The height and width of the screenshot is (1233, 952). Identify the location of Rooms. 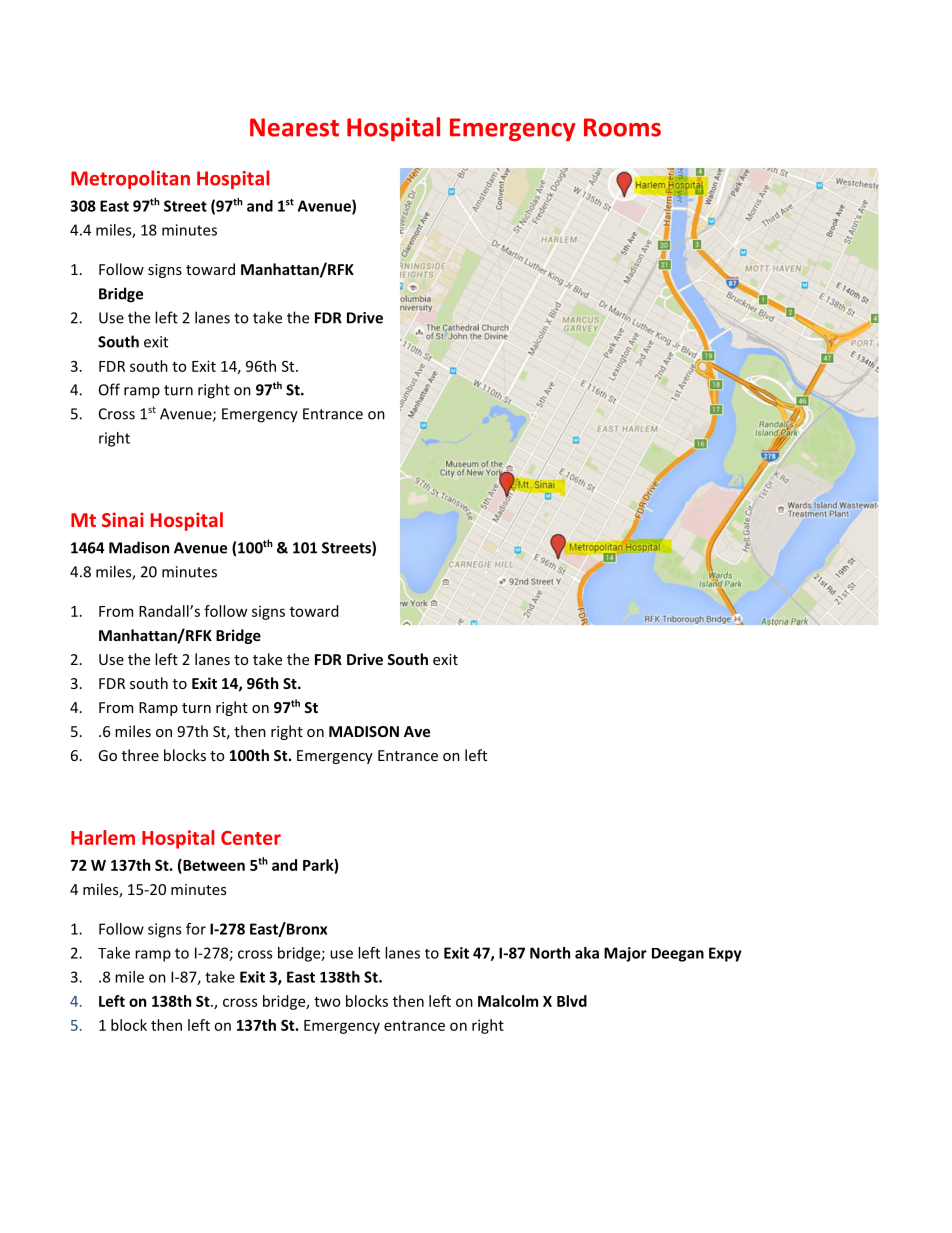
(622, 127).
